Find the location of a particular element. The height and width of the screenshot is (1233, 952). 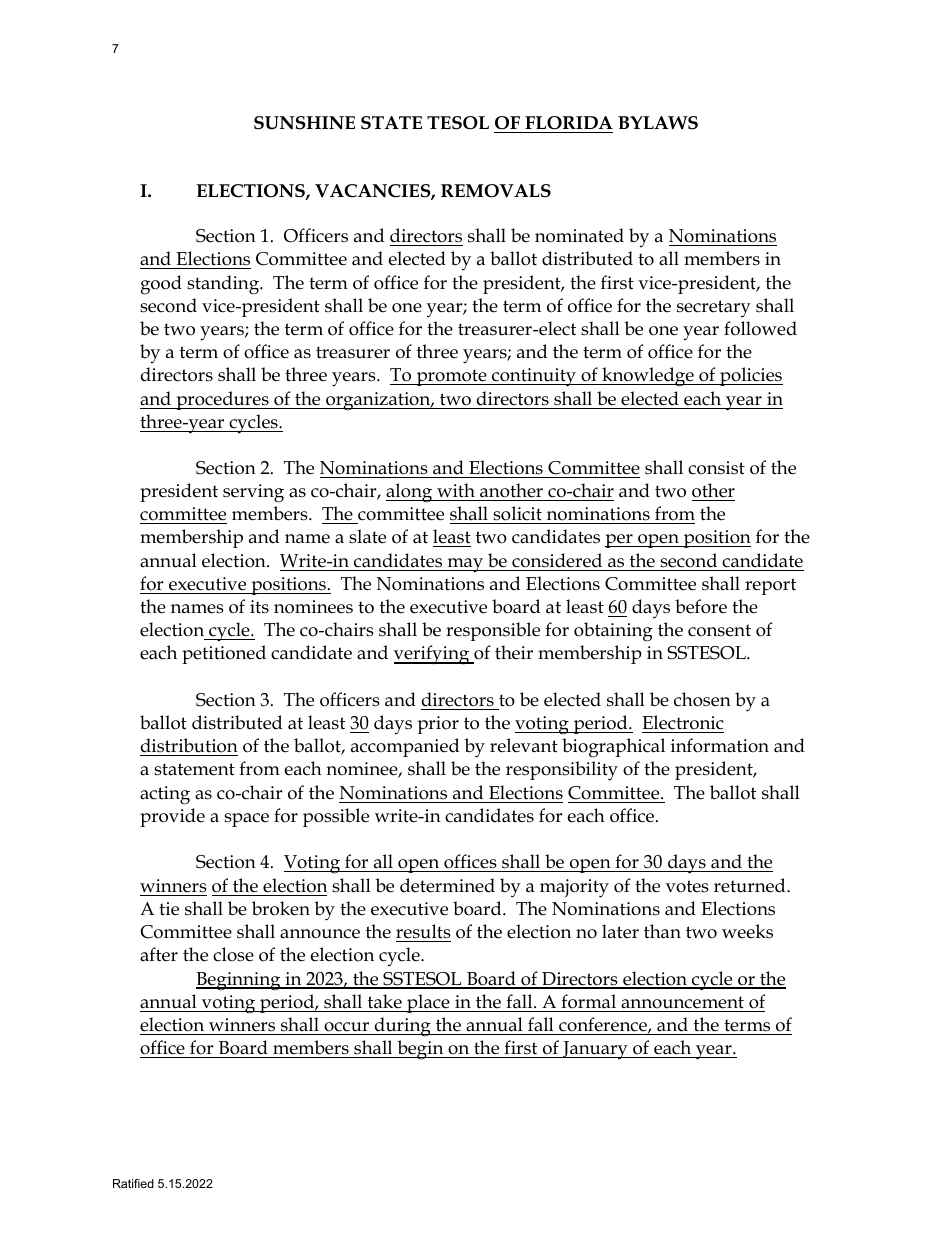

Ratified is located at coordinates (133, 1183).
